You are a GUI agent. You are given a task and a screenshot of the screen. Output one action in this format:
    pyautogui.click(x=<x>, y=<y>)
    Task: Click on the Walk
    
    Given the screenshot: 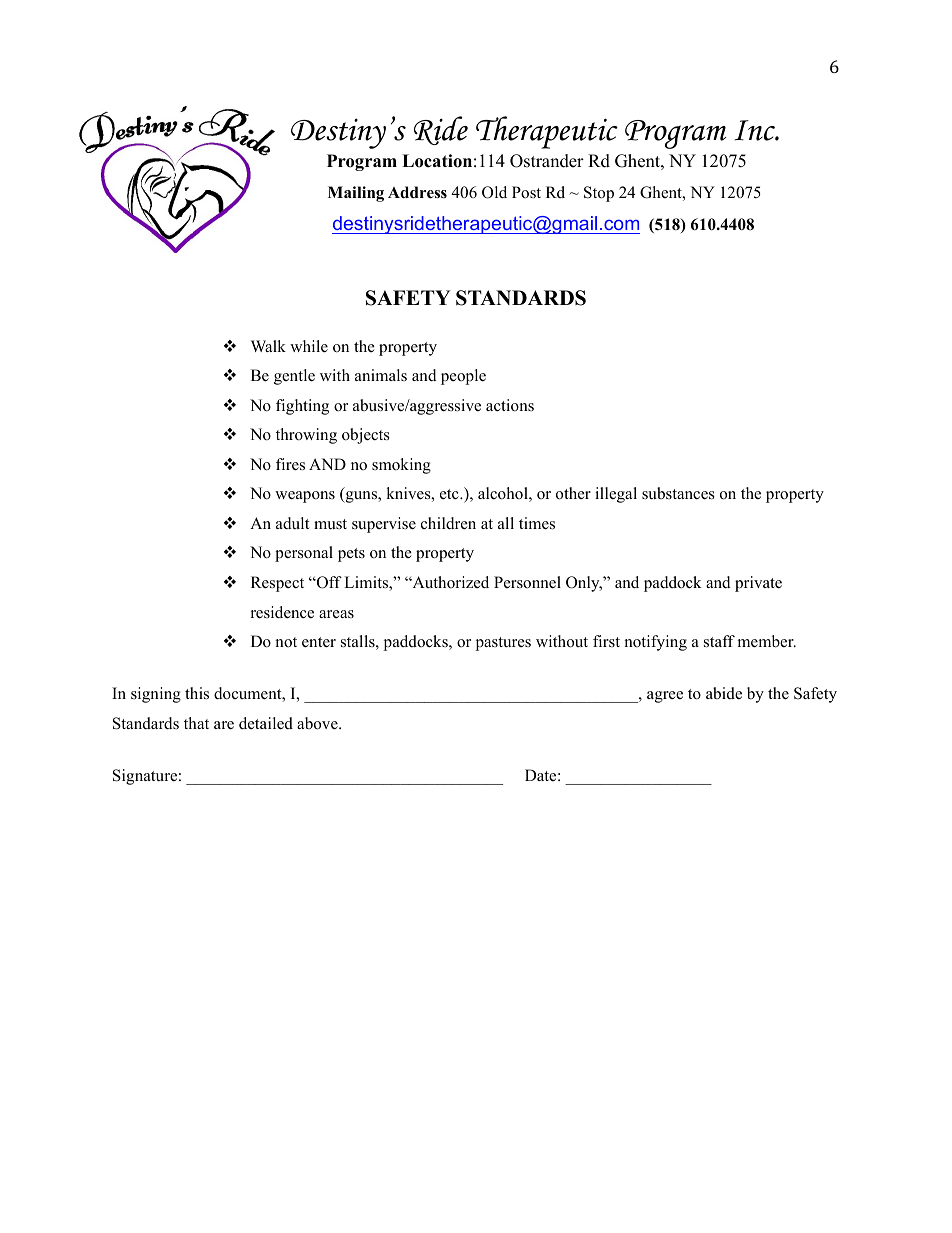 What is the action you would take?
    pyautogui.click(x=268, y=346)
